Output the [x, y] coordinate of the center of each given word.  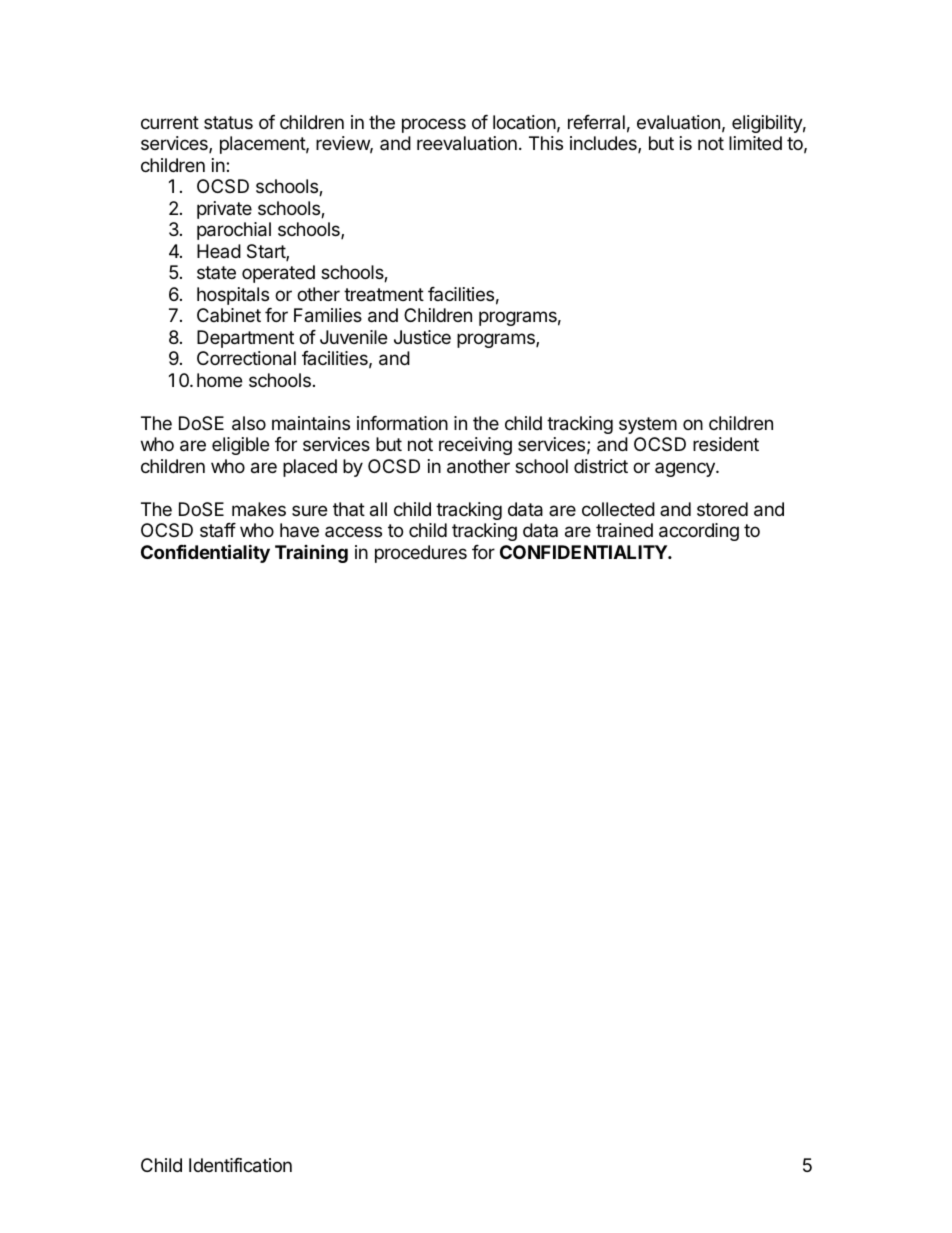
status [228, 122]
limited [755, 143]
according [699, 532]
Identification [240, 1165]
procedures [421, 554]
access [353, 531]
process [434, 125]
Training [311, 553]
